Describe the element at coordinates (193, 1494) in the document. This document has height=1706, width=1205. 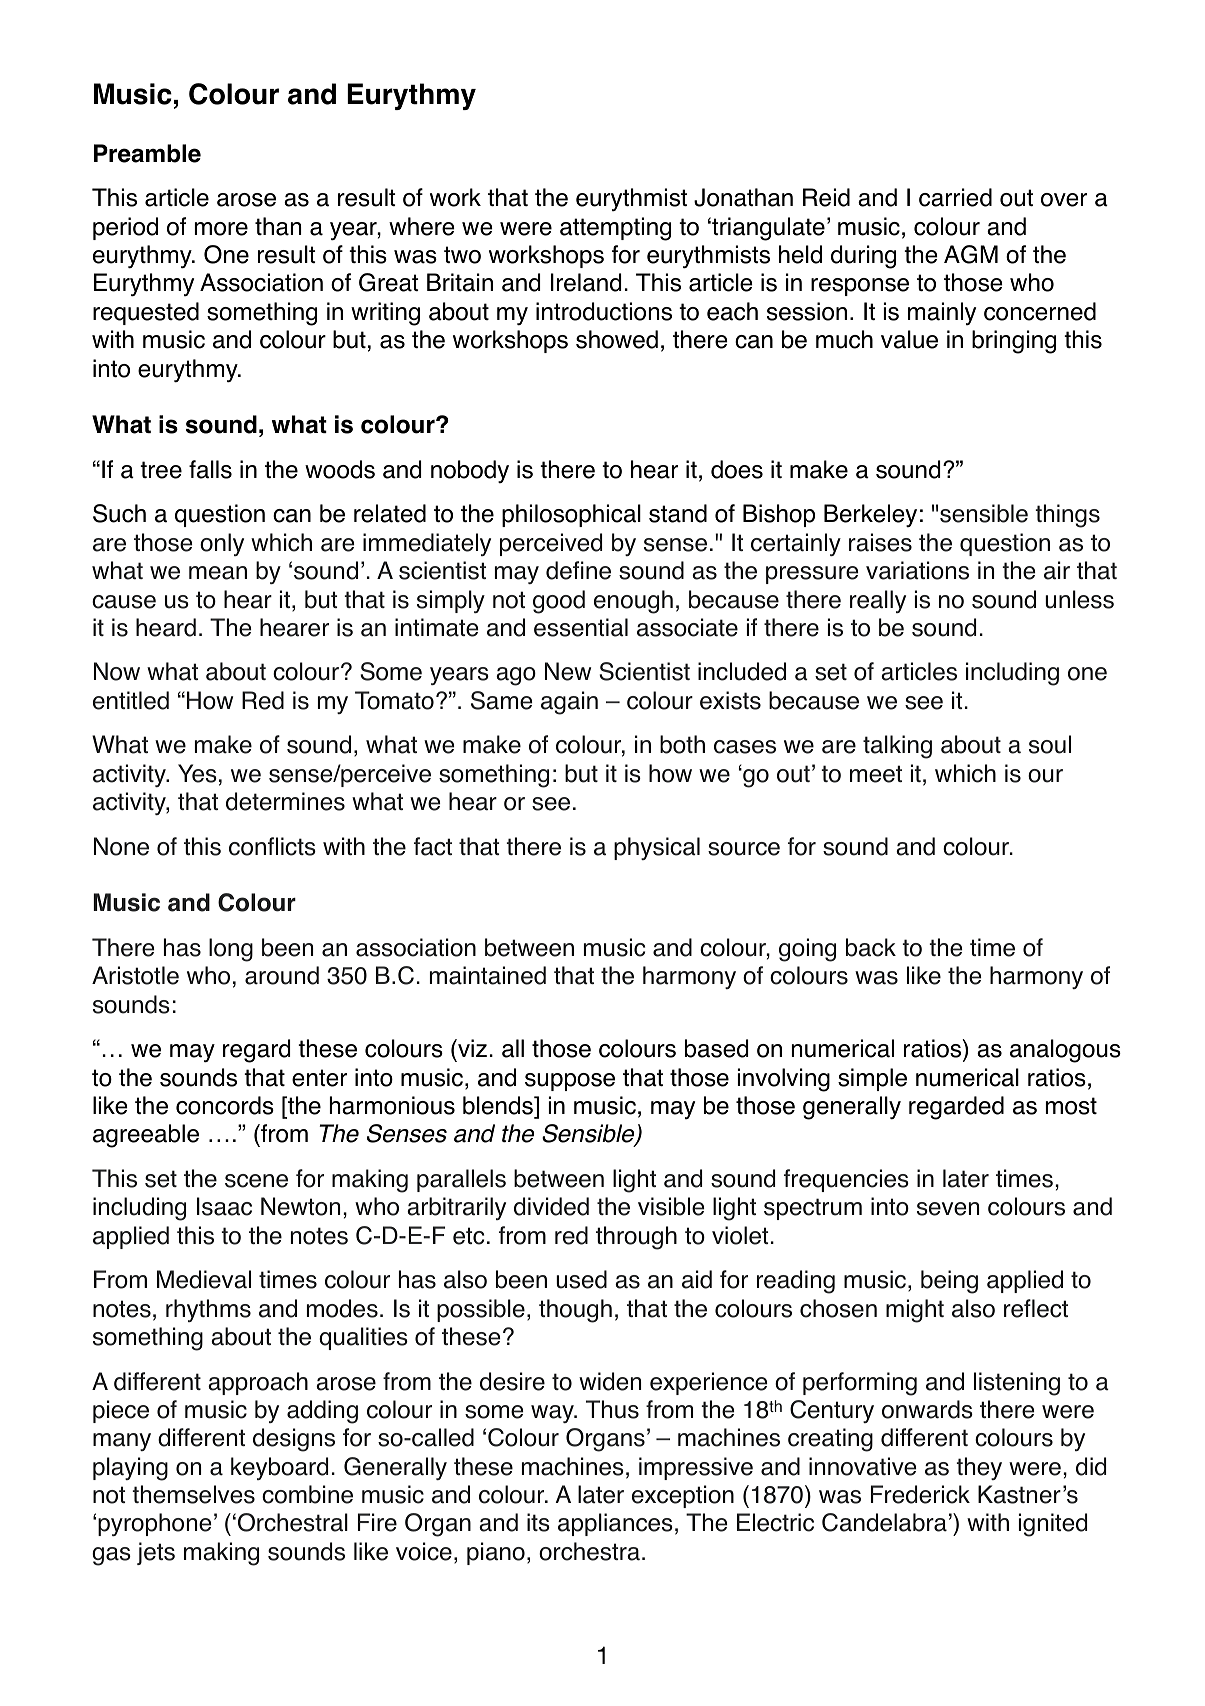
I see `themselves` at that location.
